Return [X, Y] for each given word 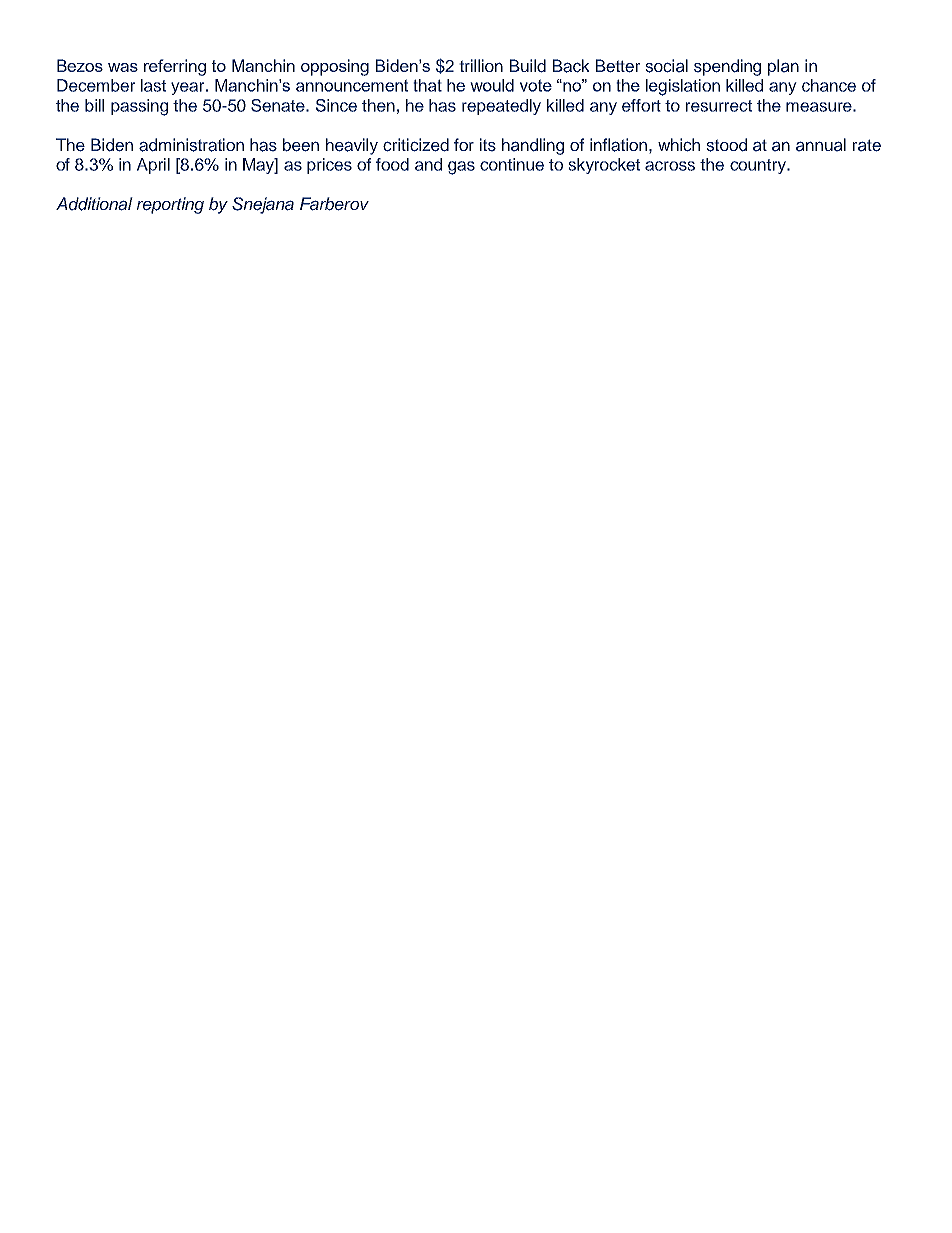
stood [726, 145]
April [153, 166]
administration [191, 145]
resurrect [719, 106]
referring [175, 67]
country [759, 166]
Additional [94, 204]
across [670, 166]
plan [783, 67]
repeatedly [501, 107]
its [488, 145]
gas [461, 168]
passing [139, 107]
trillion [481, 65]
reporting [170, 205]
